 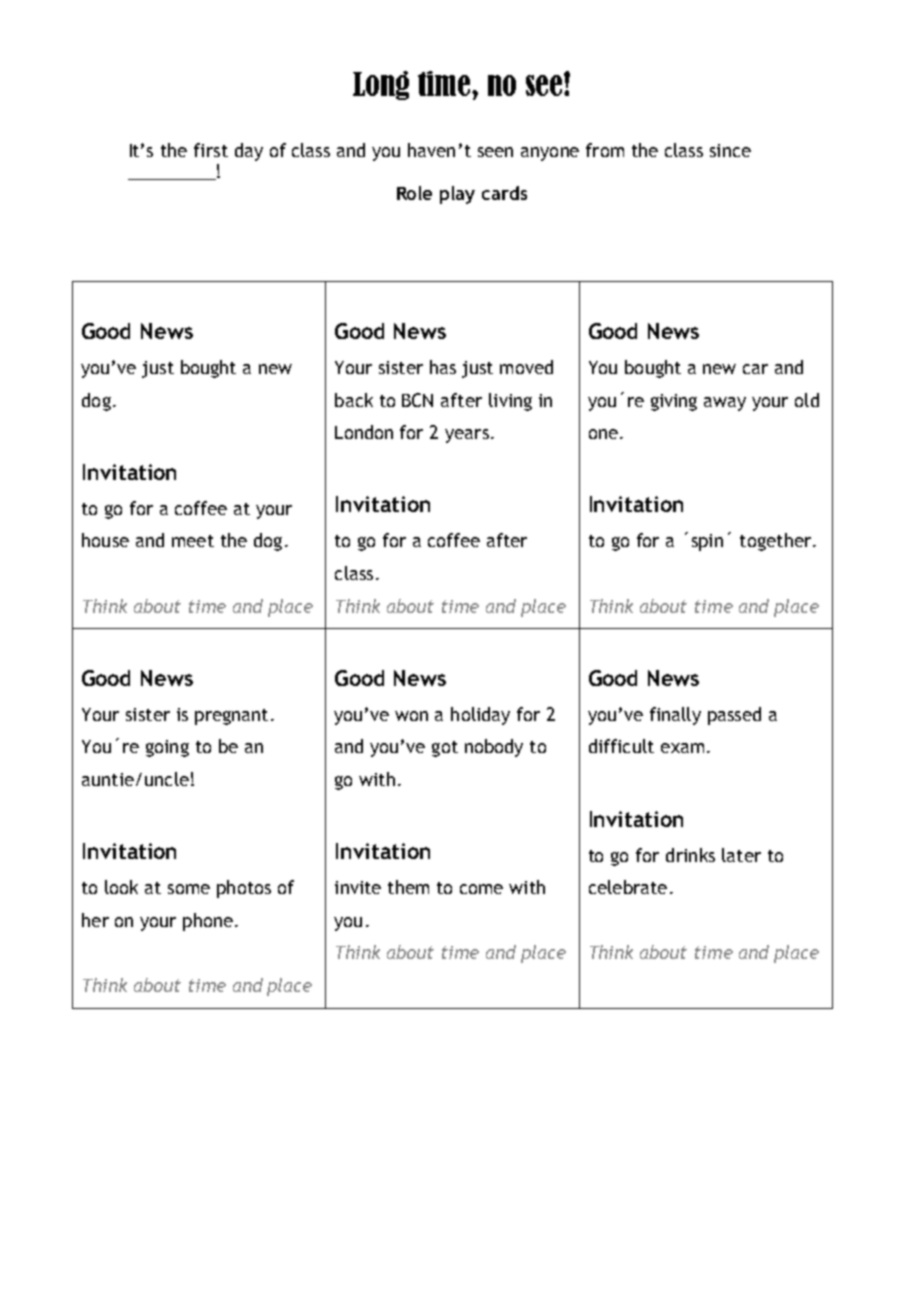 What do you see at coordinates (730, 150) in the image?
I see `since` at bounding box center [730, 150].
